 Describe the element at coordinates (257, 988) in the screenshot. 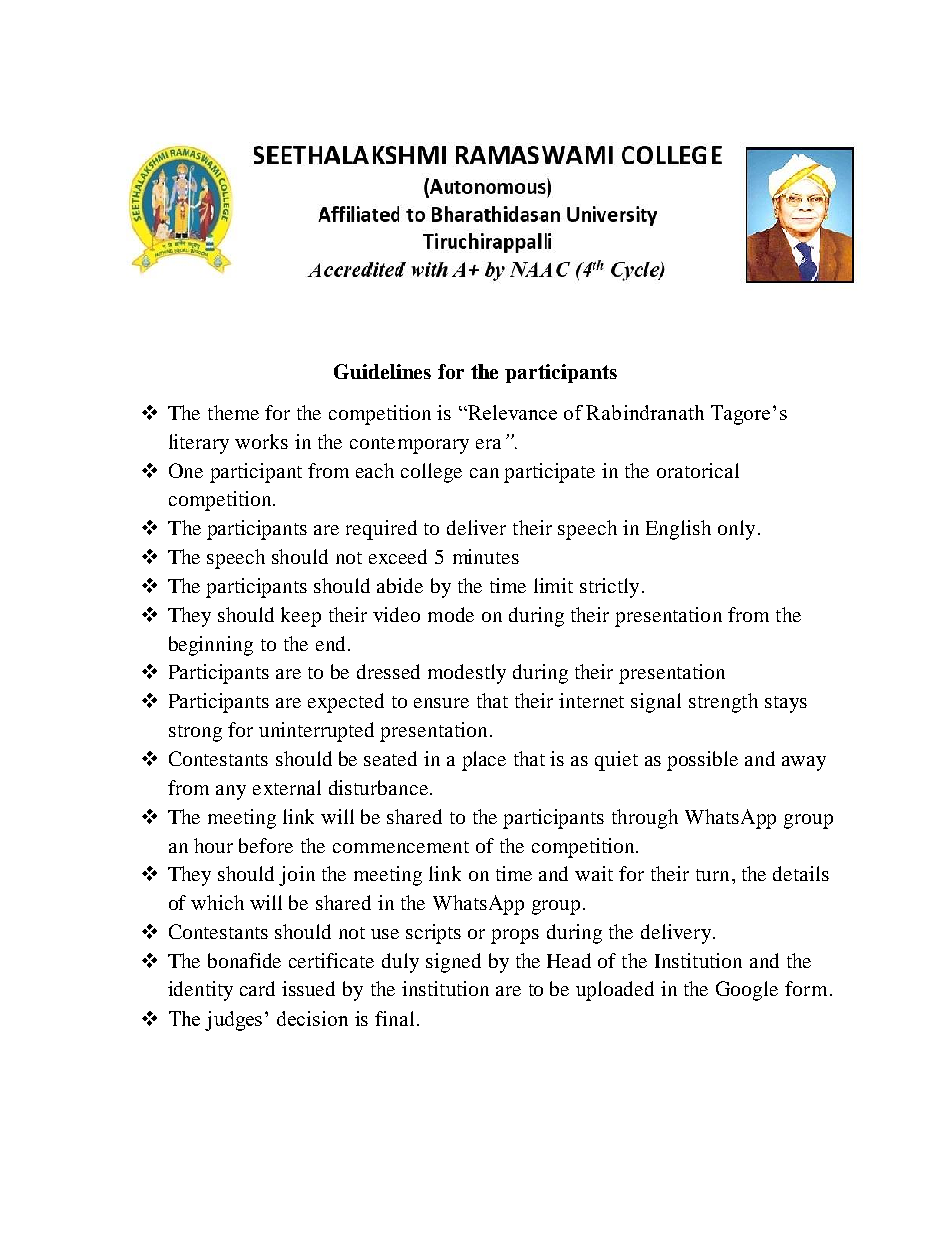

I see `card` at that location.
